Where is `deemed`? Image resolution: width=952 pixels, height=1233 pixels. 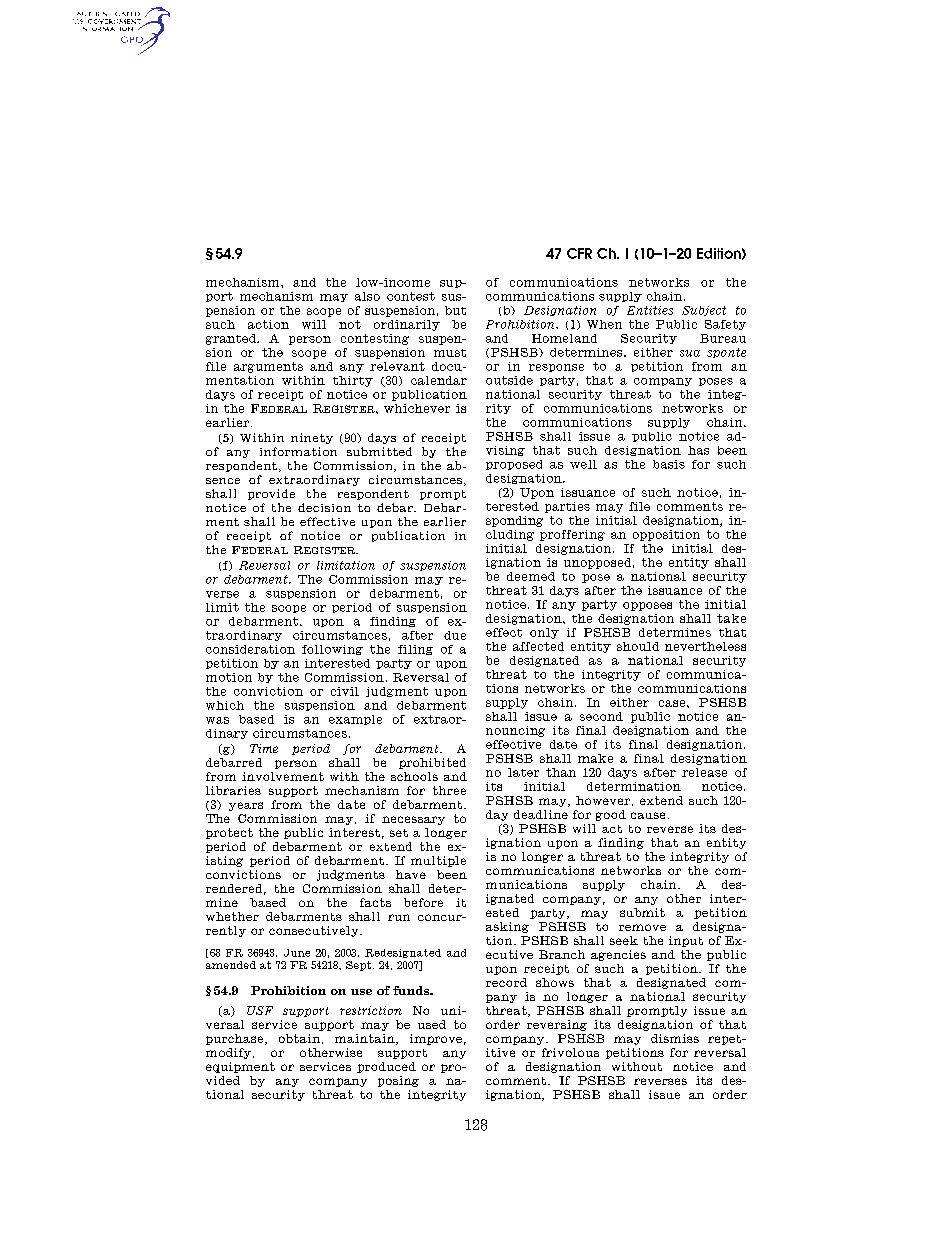
deemed is located at coordinates (531, 576).
